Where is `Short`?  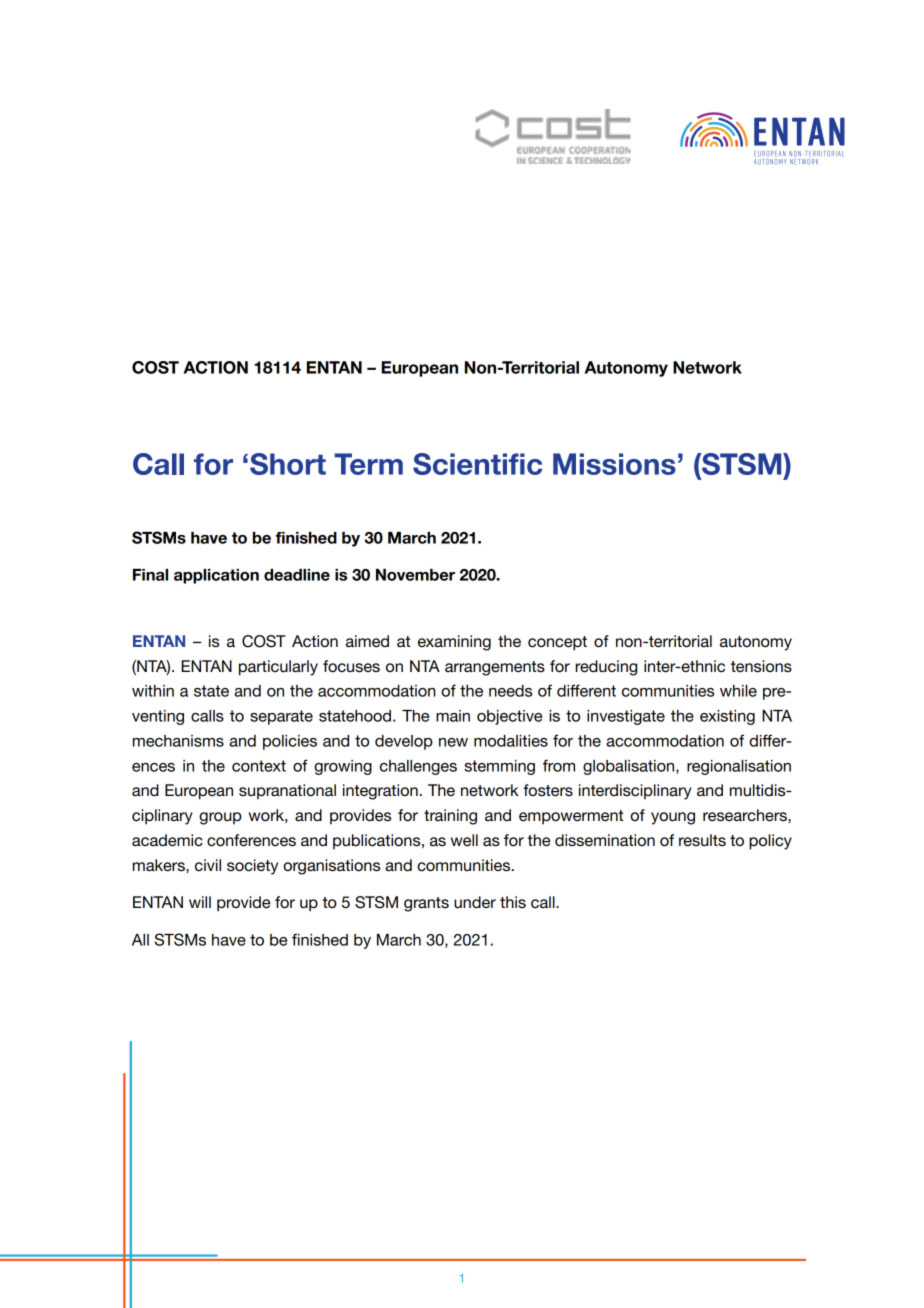 Short is located at coordinates (288, 464).
